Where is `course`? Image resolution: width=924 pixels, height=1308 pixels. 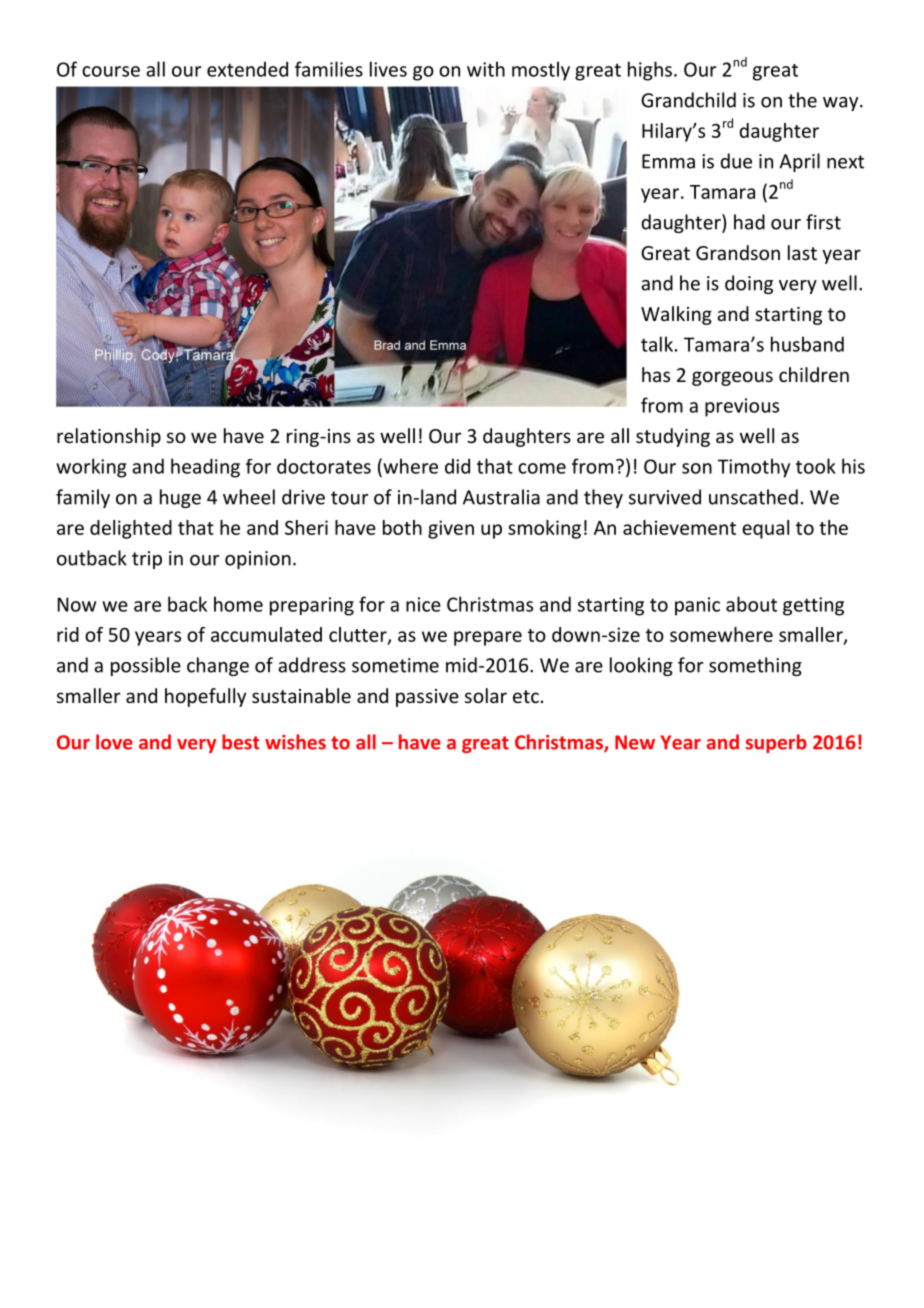
course is located at coordinates (111, 71).
